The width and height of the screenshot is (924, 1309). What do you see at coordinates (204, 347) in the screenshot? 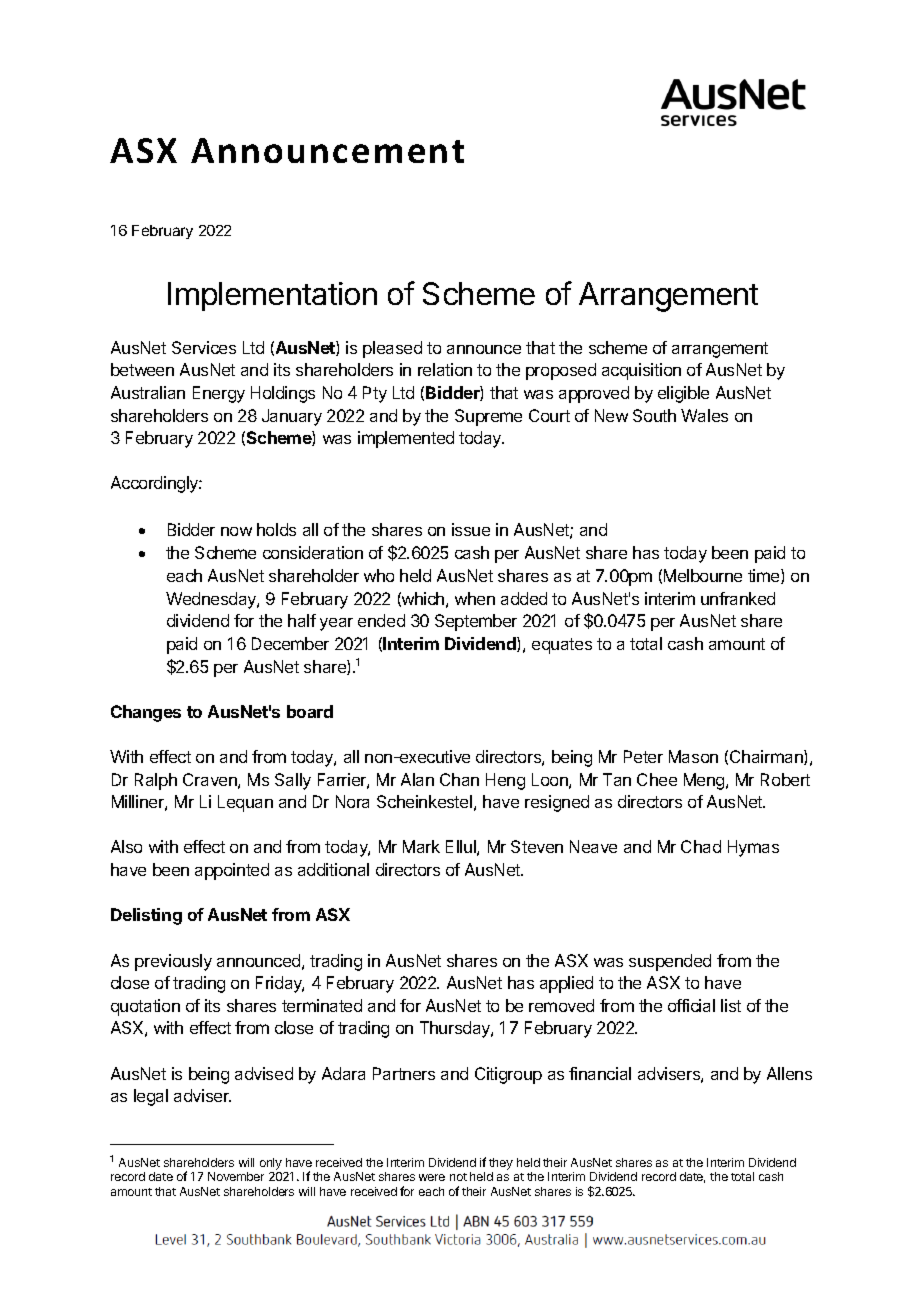
I see `Services` at bounding box center [204, 347].
